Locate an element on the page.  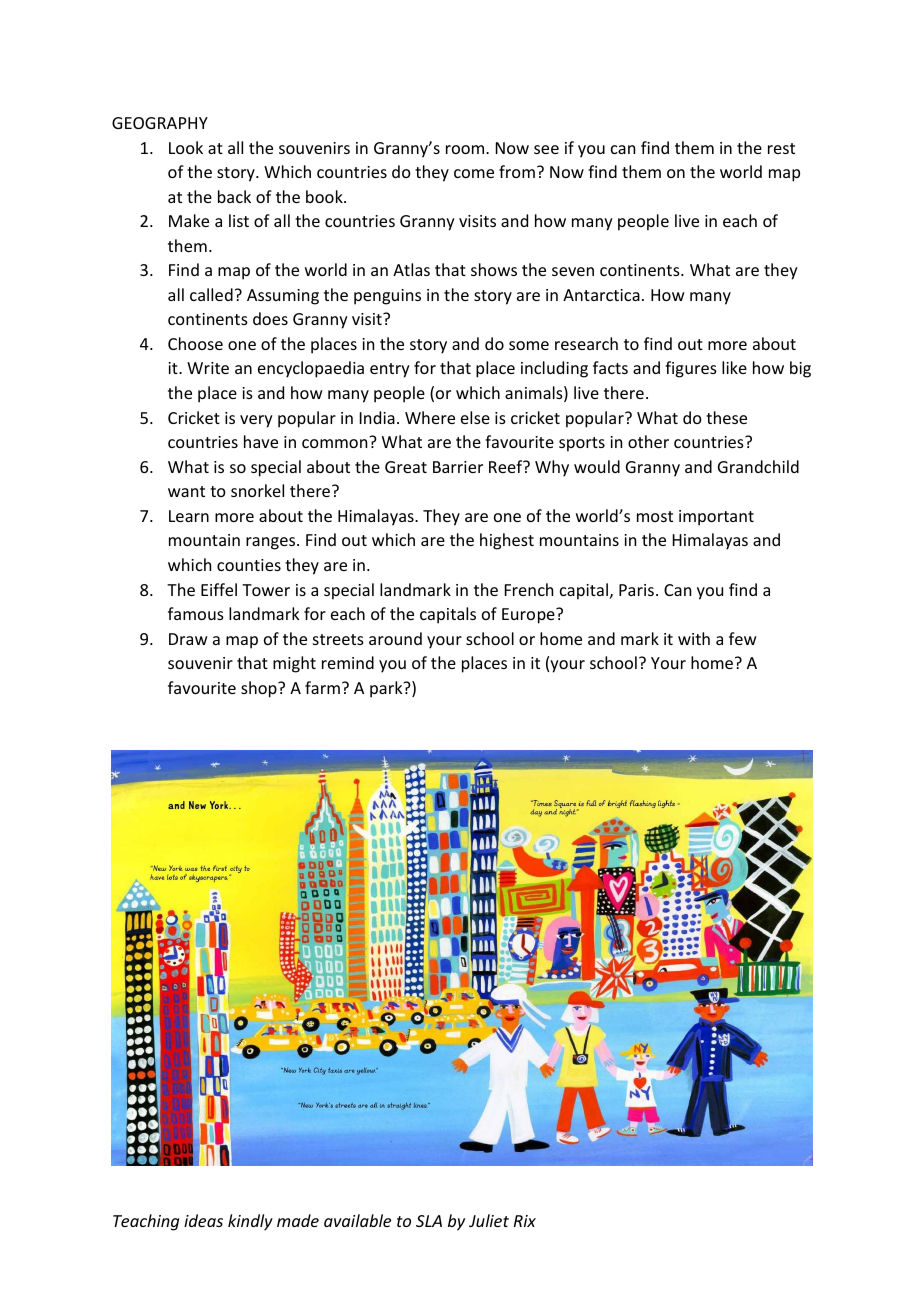
highest is located at coordinates (507, 541).
